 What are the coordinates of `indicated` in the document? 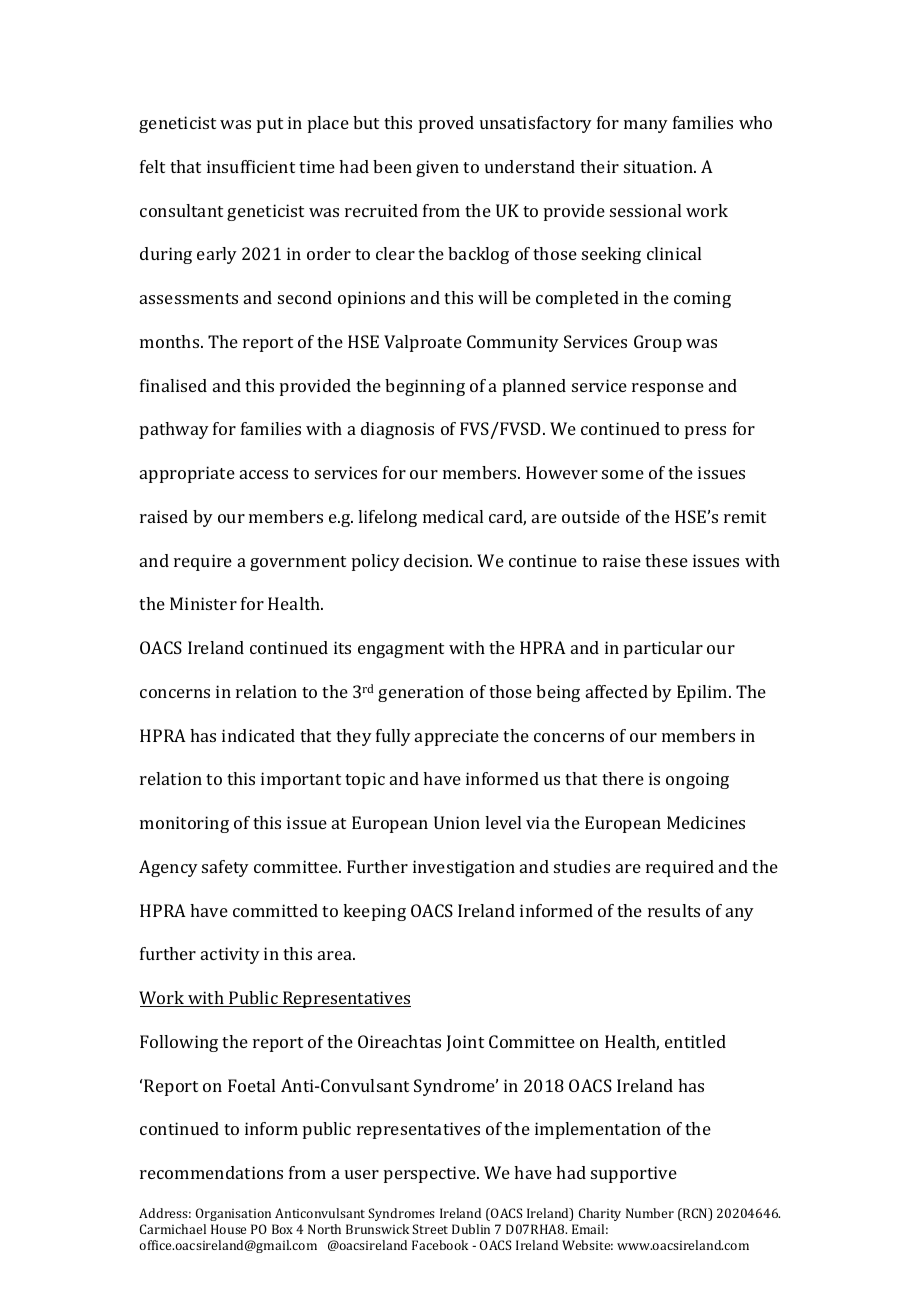 It's located at (258, 735).
